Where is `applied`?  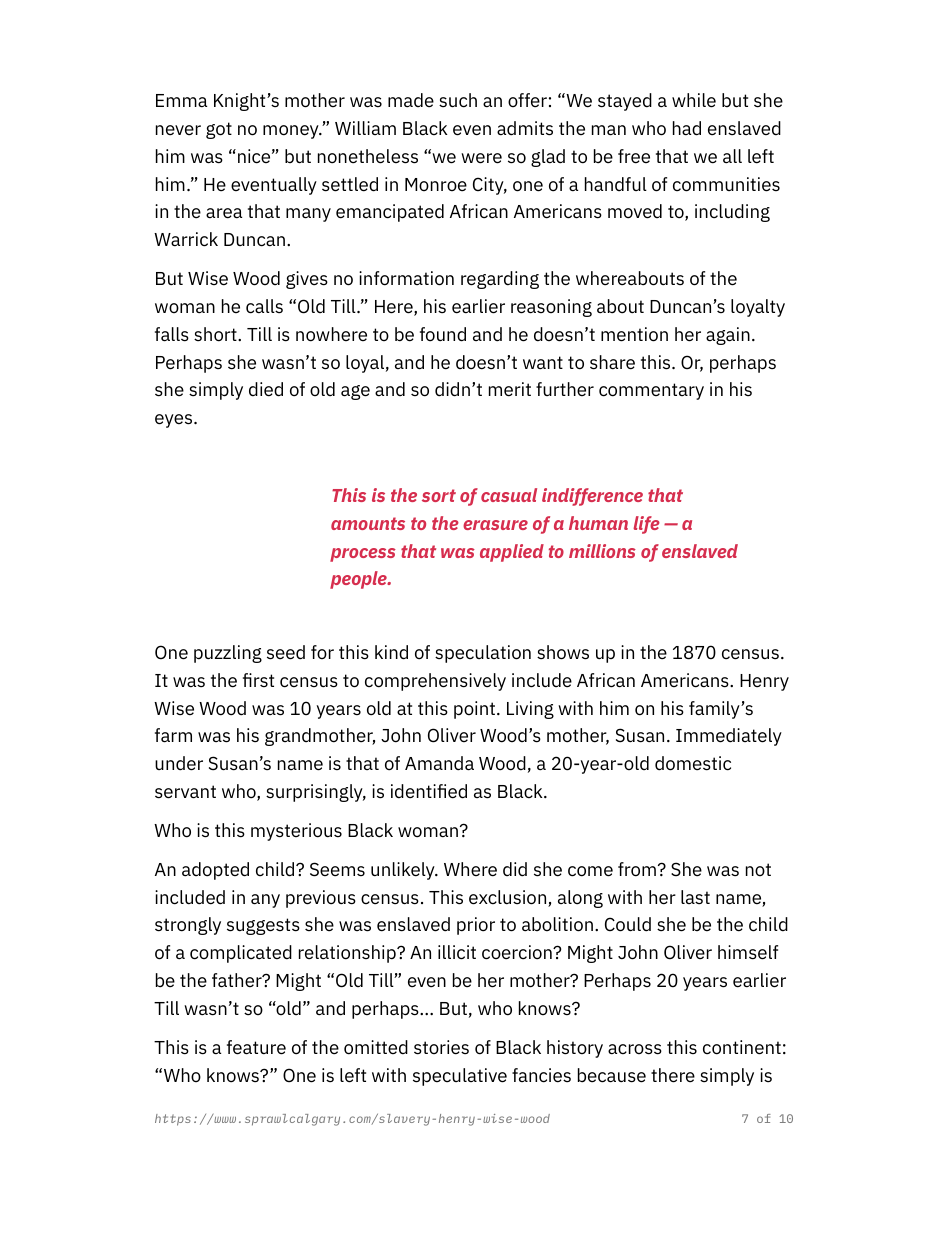
applied is located at coordinates (512, 553).
